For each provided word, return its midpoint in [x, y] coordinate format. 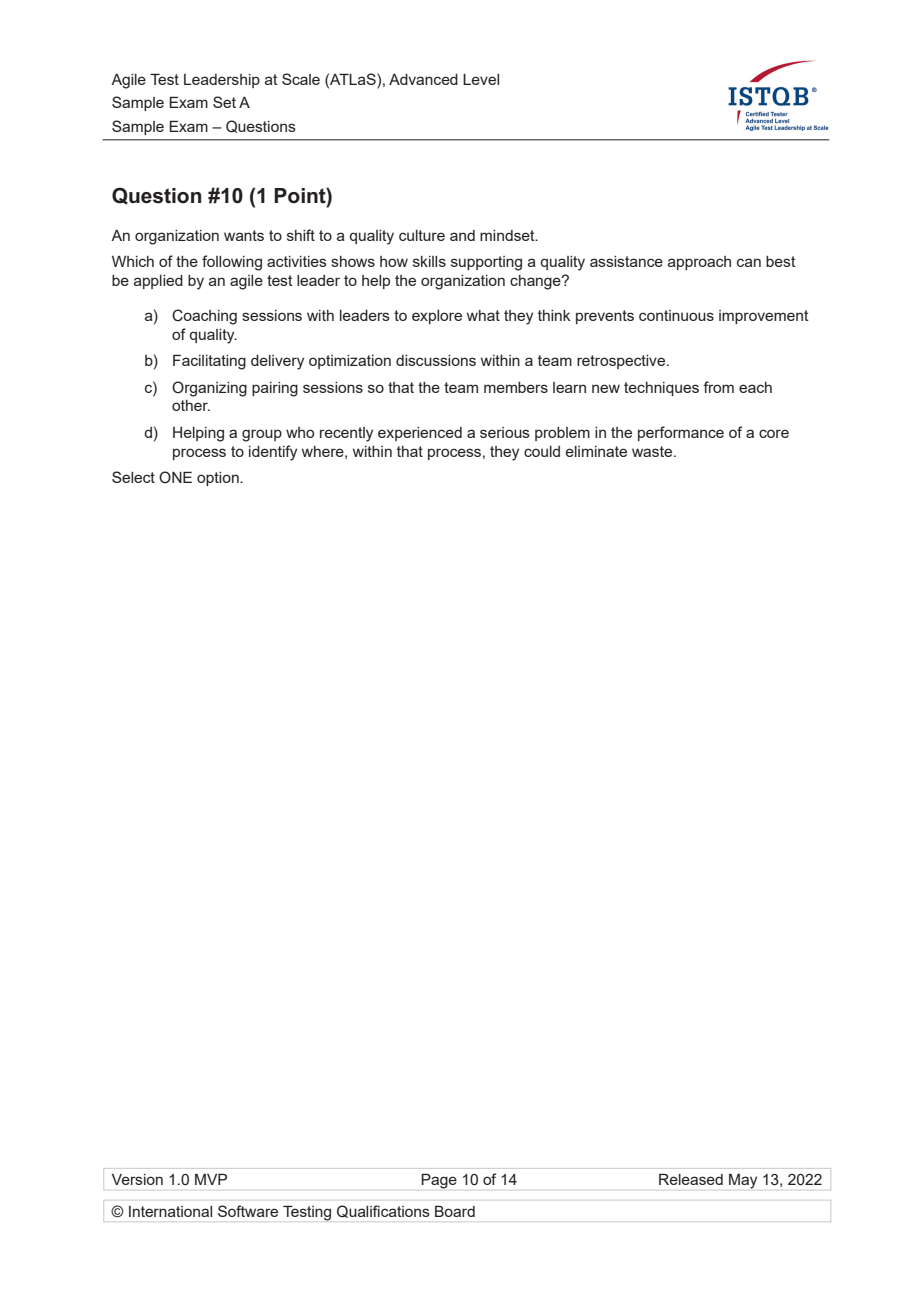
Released [691, 1179]
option [219, 479]
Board [455, 1211]
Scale [301, 79]
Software [248, 1211]
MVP [211, 1179]
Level [481, 79]
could [542, 451]
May [743, 1181]
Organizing [209, 389]
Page [439, 1181]
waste [653, 451]
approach [699, 263]
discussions [436, 360]
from [718, 387]
